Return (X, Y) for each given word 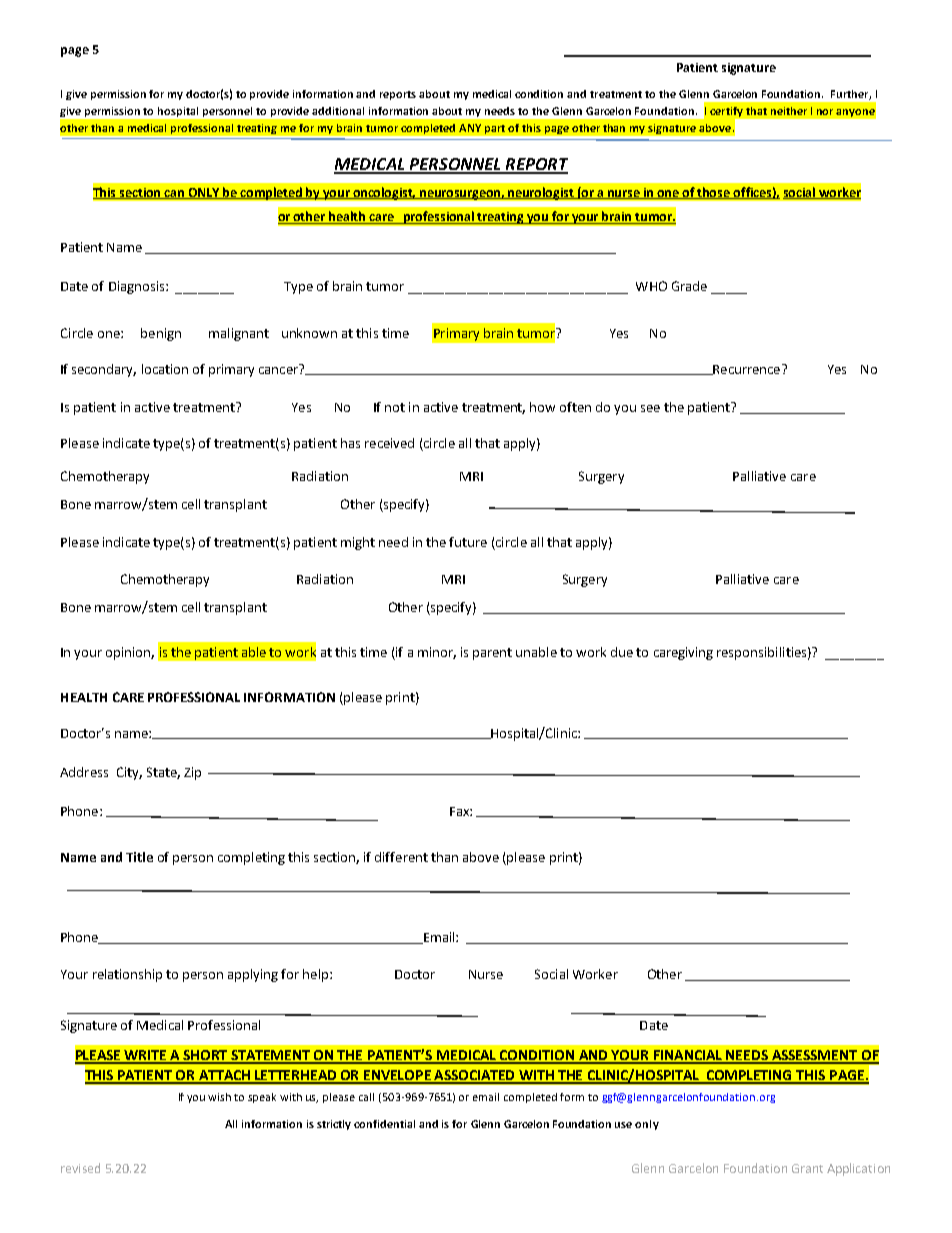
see (650, 408)
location (165, 369)
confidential (384, 1124)
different (401, 857)
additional (338, 111)
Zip (192, 773)
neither (789, 111)
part (495, 129)
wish (219, 1097)
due (622, 652)
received (389, 443)
